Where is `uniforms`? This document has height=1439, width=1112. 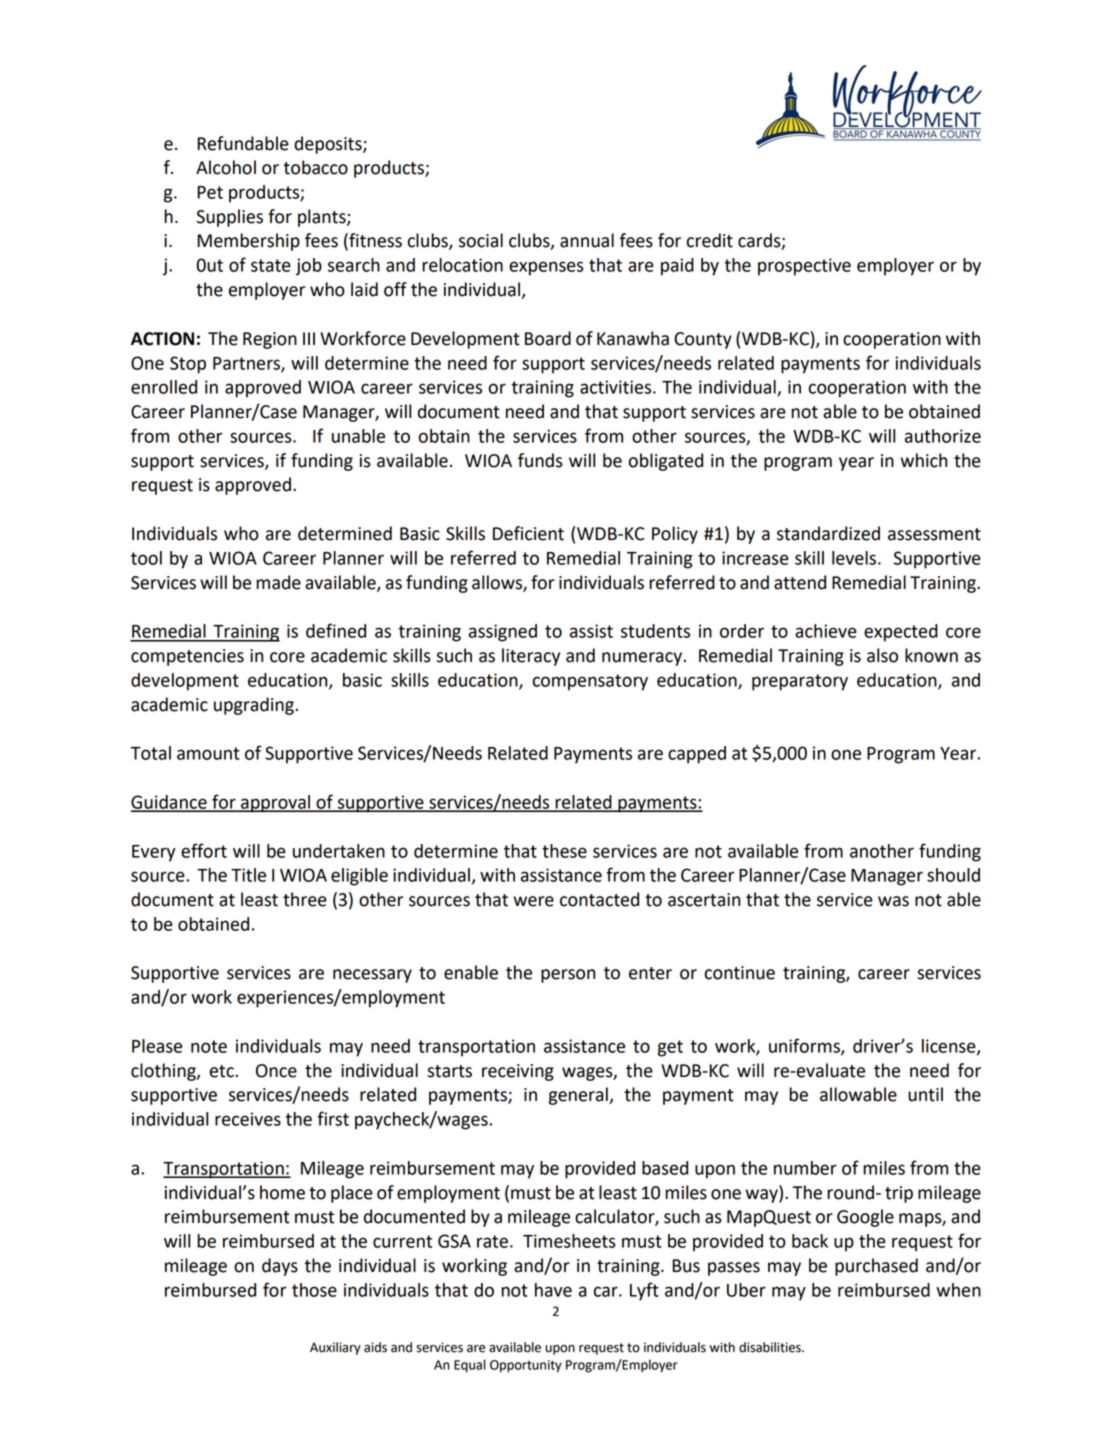
uniforms is located at coordinates (805, 1046).
